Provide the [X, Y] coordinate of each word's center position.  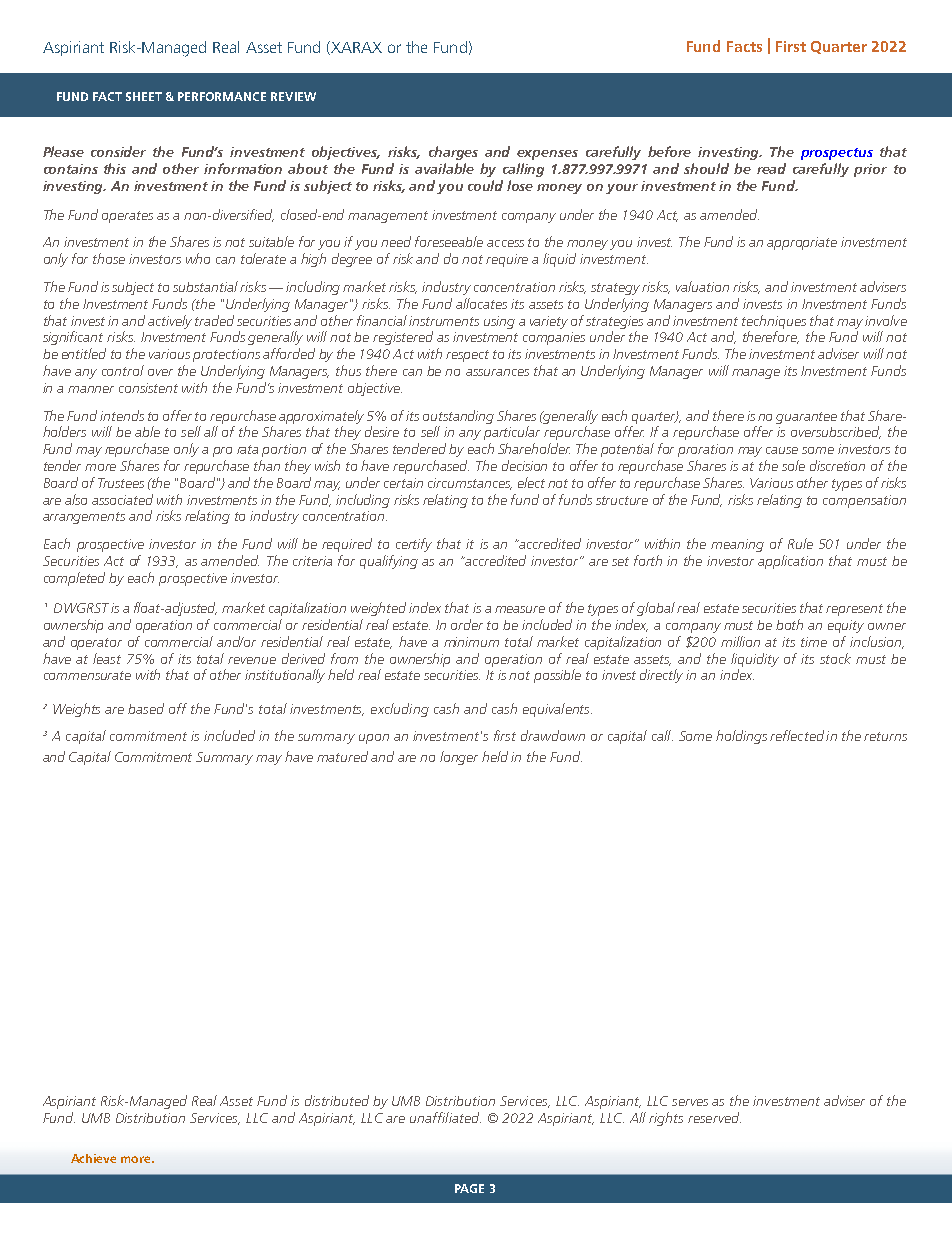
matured [342, 756]
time [814, 642]
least [107, 658]
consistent [148, 388]
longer [459, 758]
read [771, 168]
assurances [497, 372]
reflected [797, 735]
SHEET [144, 96]
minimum [471, 642]
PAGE [469, 1188]
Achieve [93, 1158]
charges [453, 153]
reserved [714, 1117]
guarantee [806, 418]
